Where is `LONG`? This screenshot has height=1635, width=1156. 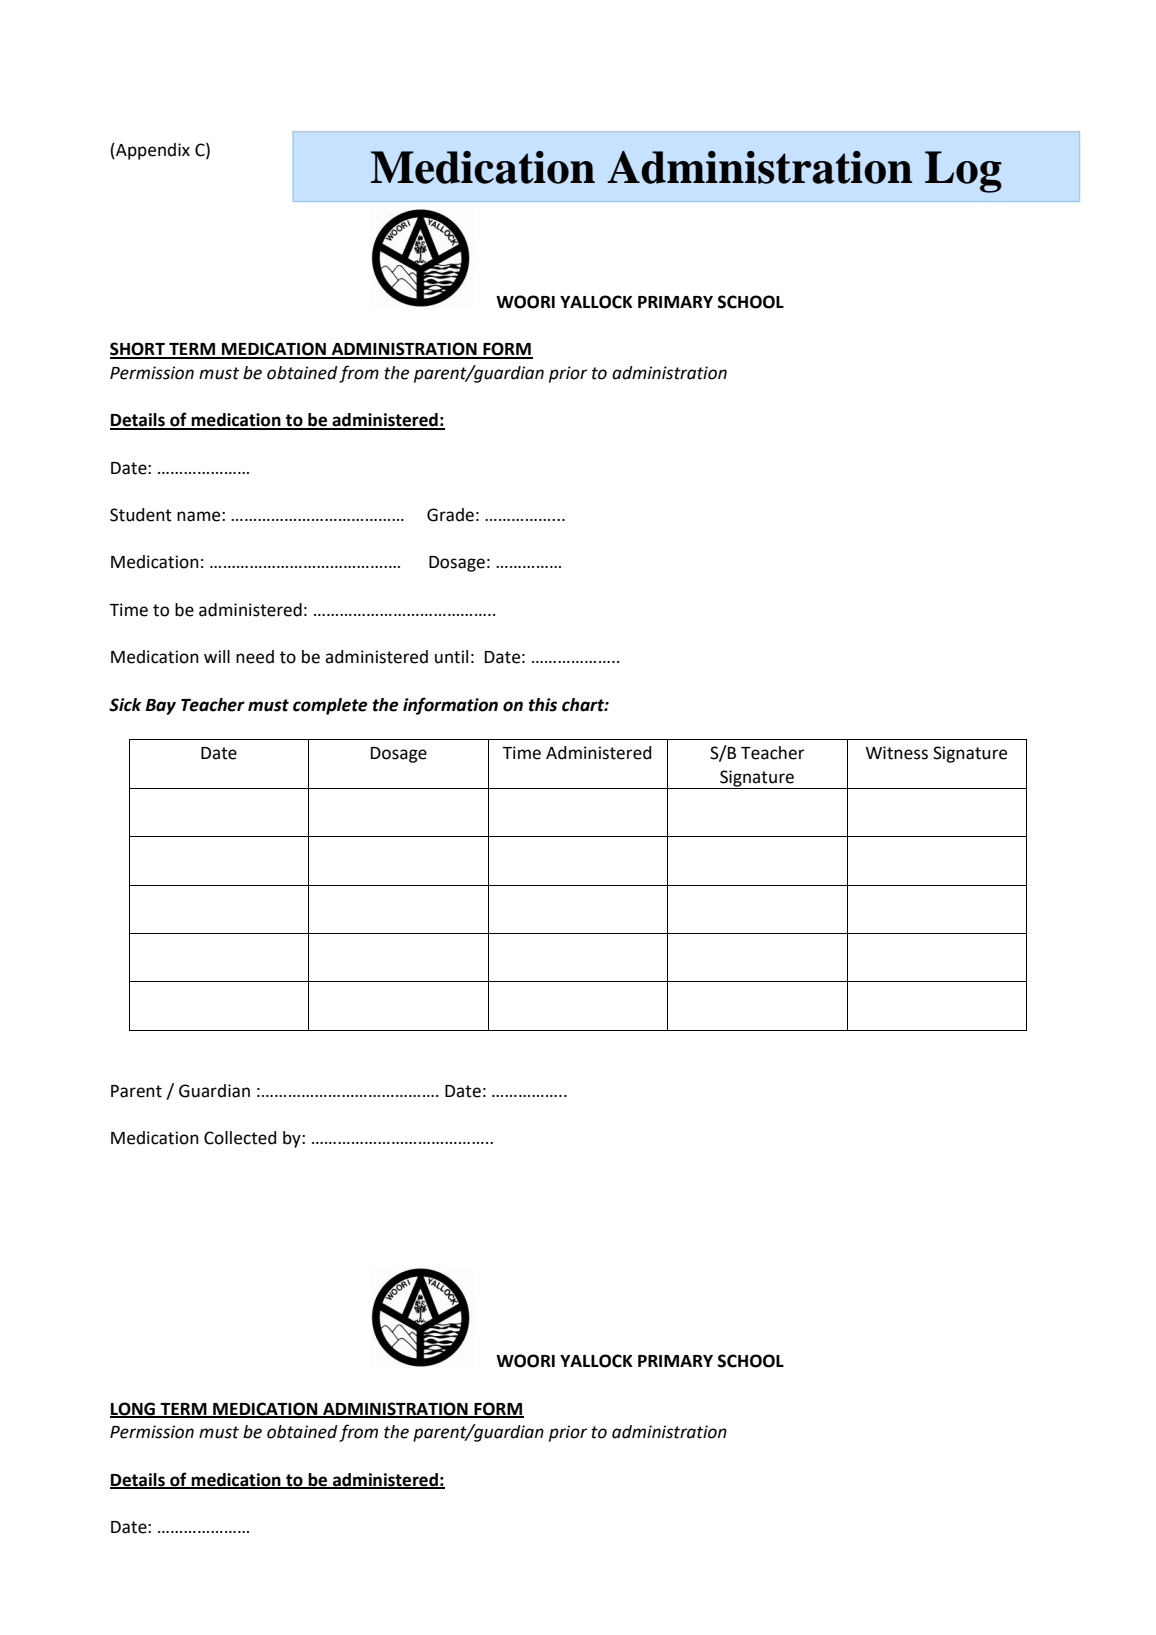 LONG is located at coordinates (134, 1409).
